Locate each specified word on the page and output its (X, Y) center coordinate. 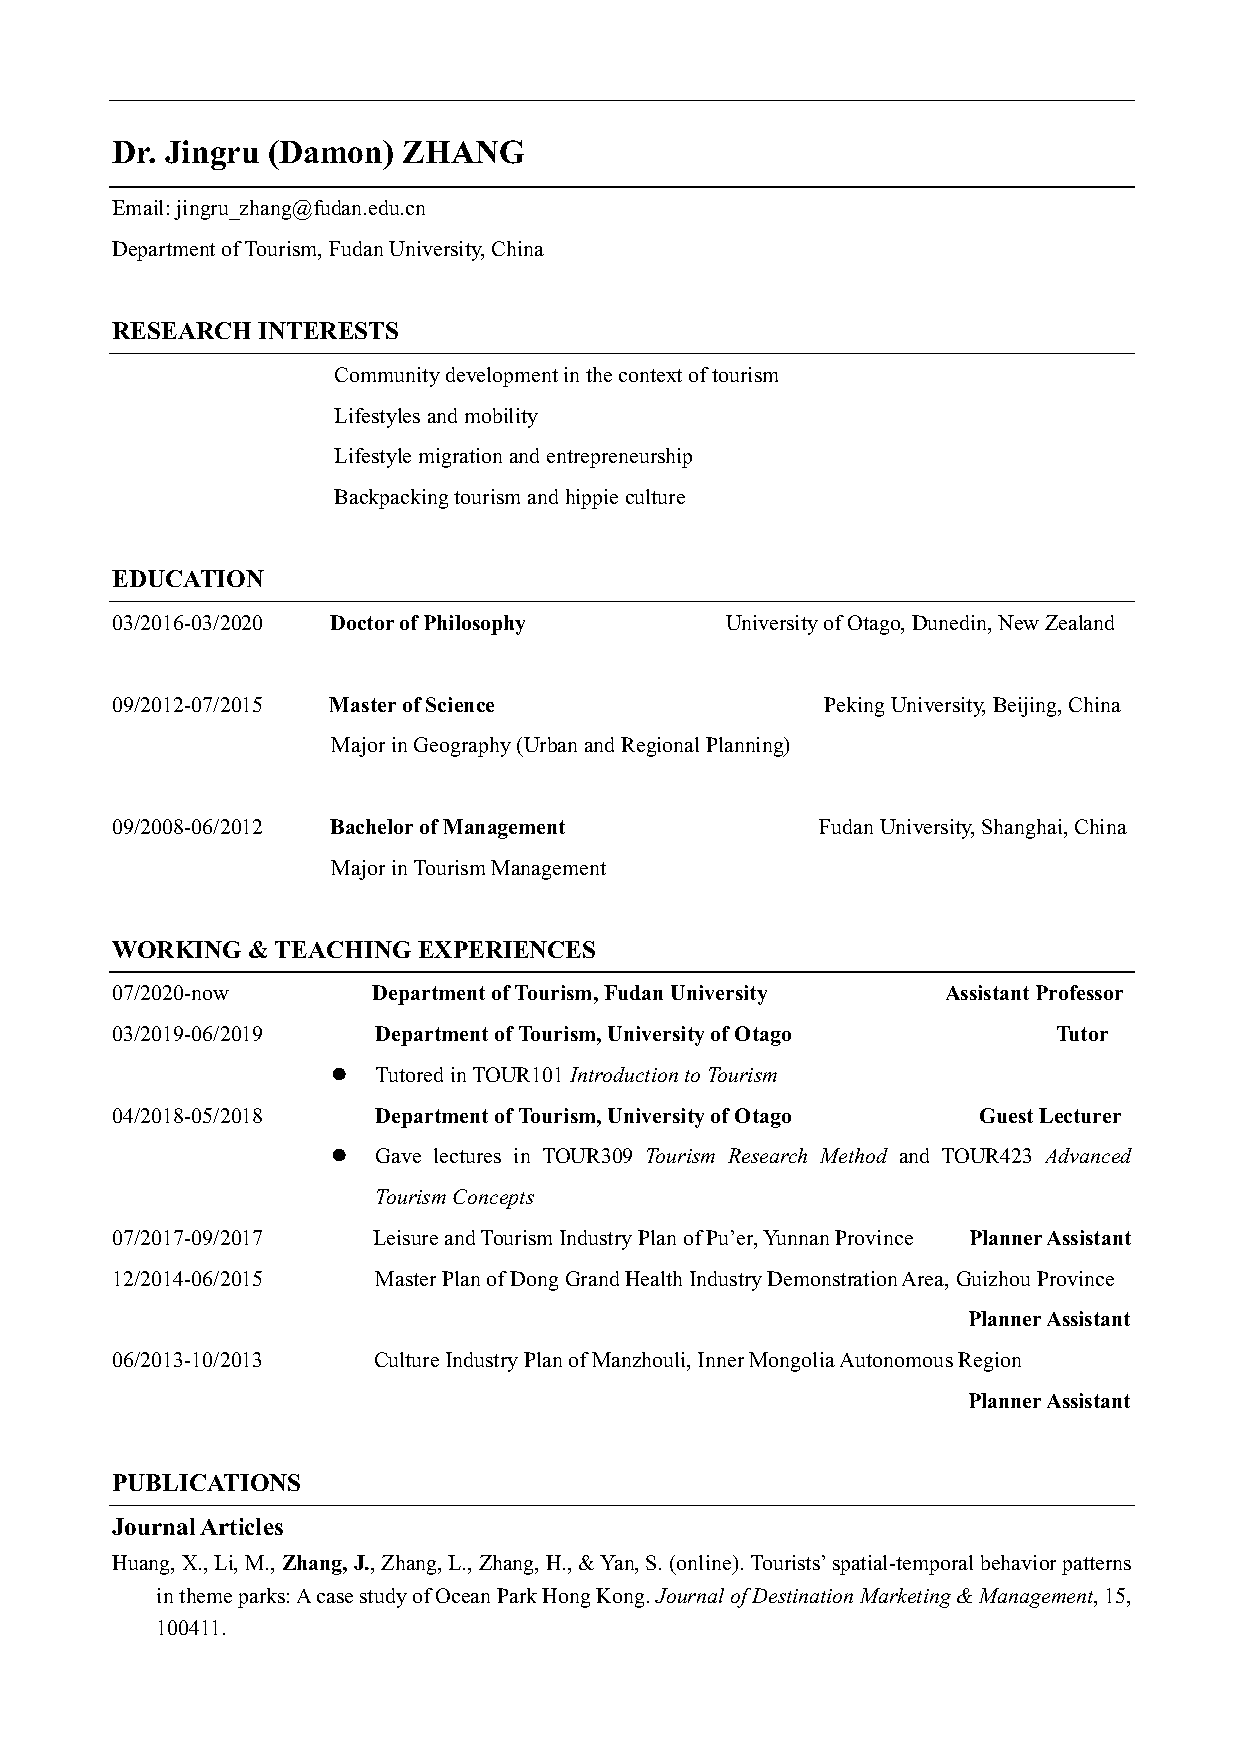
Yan (618, 1564)
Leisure (405, 1237)
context (650, 375)
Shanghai (1024, 829)
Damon (331, 151)
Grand (592, 1278)
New (1018, 622)
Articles (241, 1526)
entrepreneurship (619, 458)
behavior (1018, 1562)
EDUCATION (188, 578)
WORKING (176, 949)
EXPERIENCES (506, 949)
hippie (592, 499)
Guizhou (993, 1278)
